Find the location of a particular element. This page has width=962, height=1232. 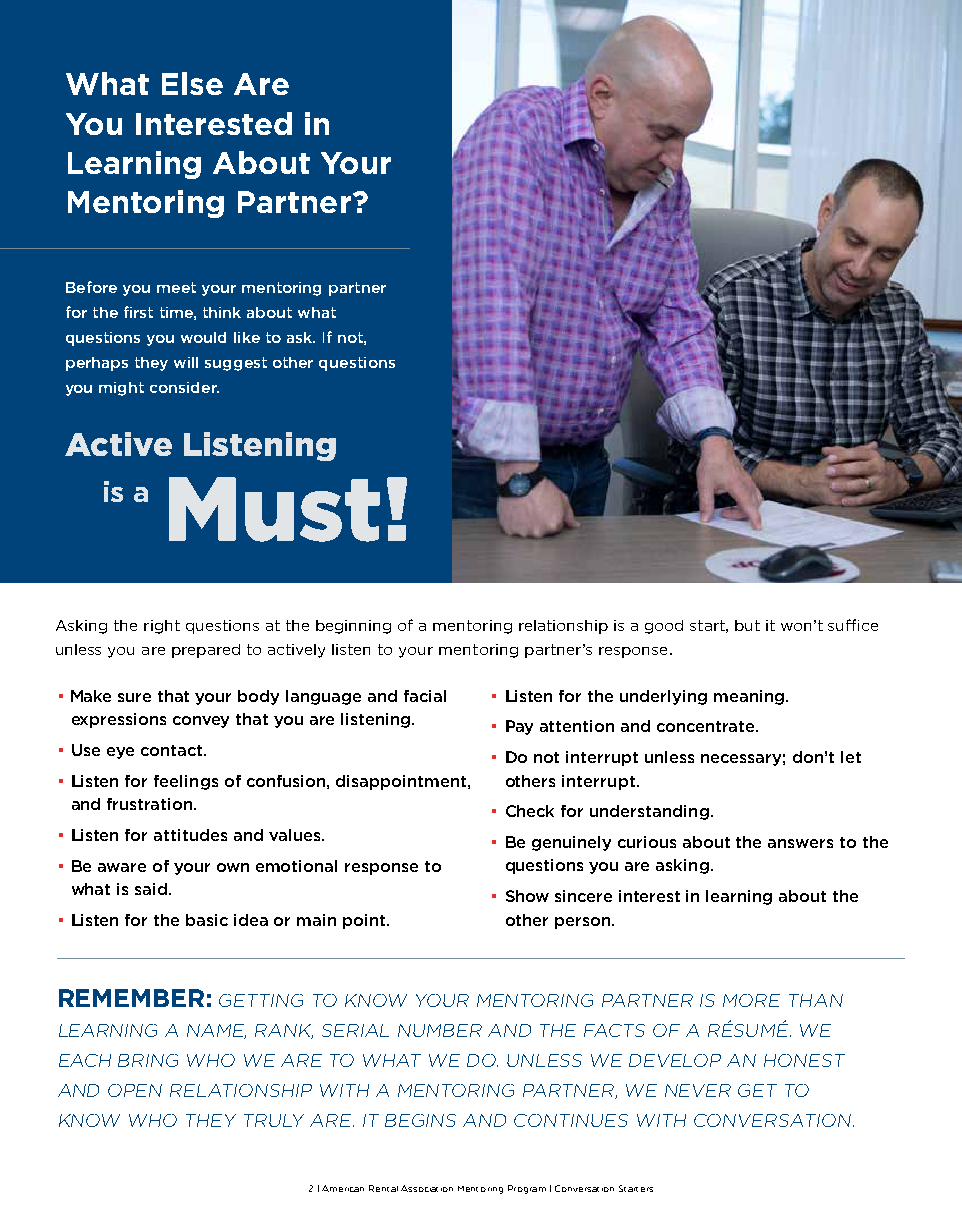

Else is located at coordinates (192, 83).
